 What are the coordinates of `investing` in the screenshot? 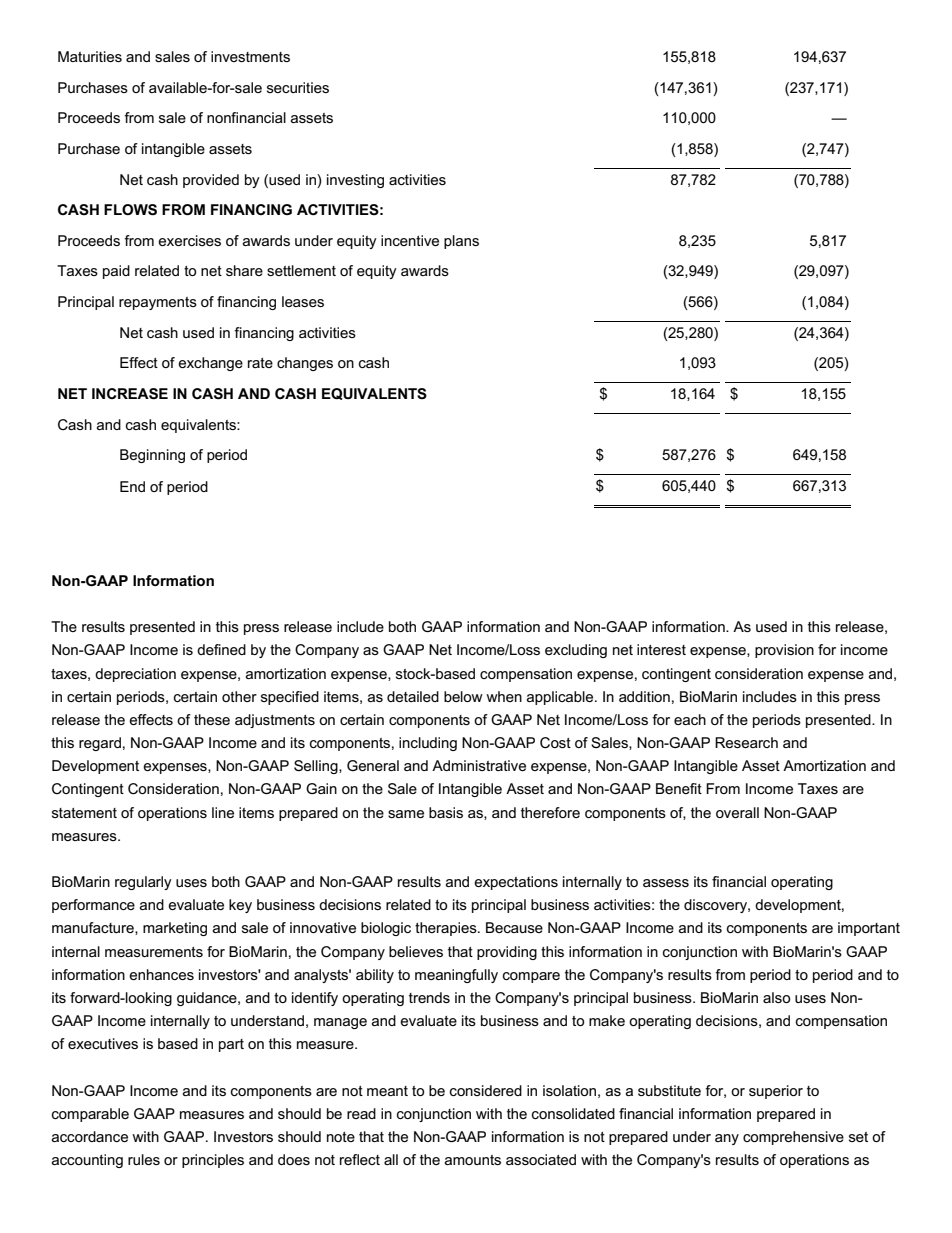 It's located at (355, 181).
